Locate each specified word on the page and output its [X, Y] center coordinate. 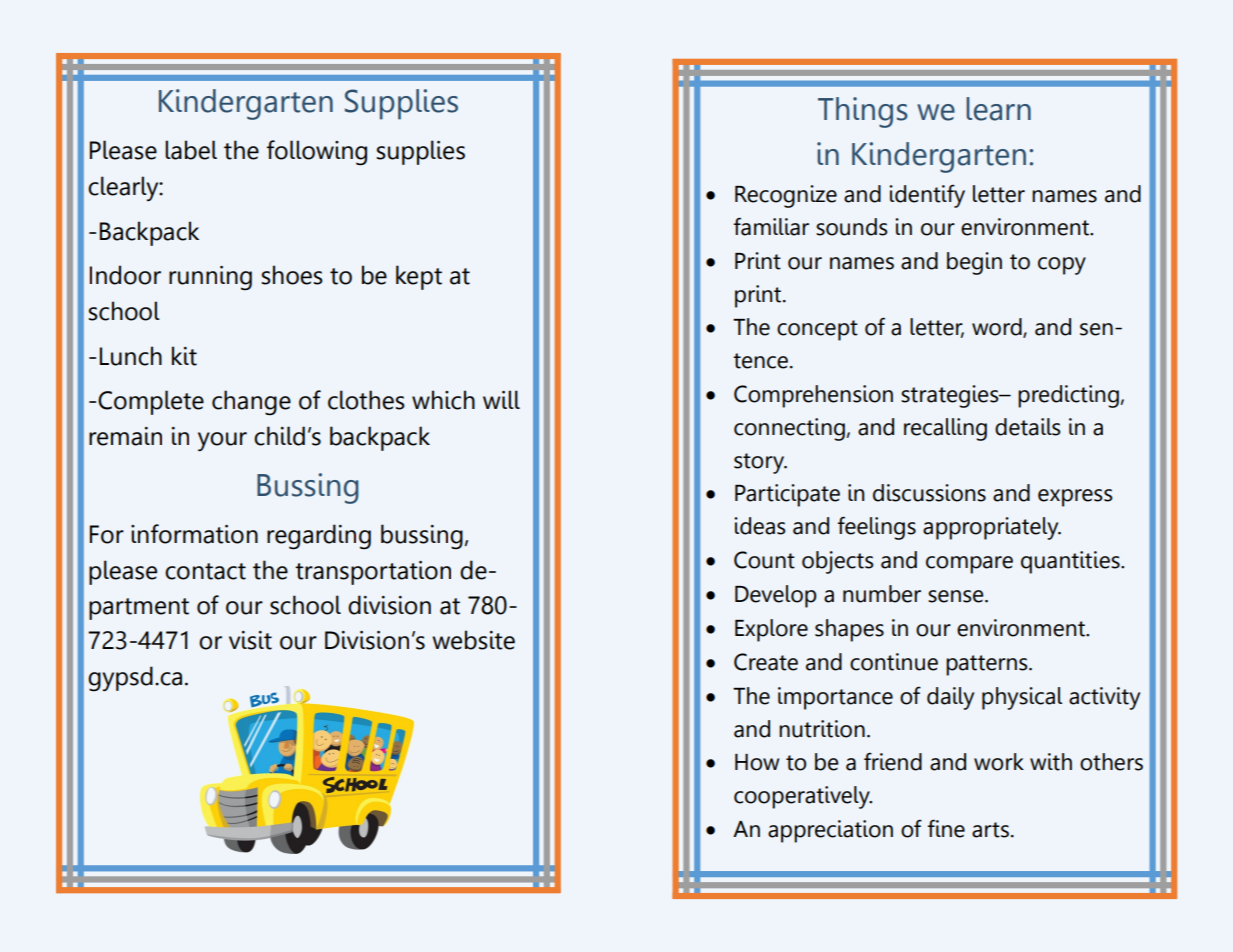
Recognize [786, 196]
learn [998, 109]
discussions [929, 493]
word [998, 328]
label [191, 150]
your [222, 442]
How [757, 762]
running [210, 278]
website [473, 640]
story [760, 463]
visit [250, 640]
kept [419, 277]
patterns [988, 665]
